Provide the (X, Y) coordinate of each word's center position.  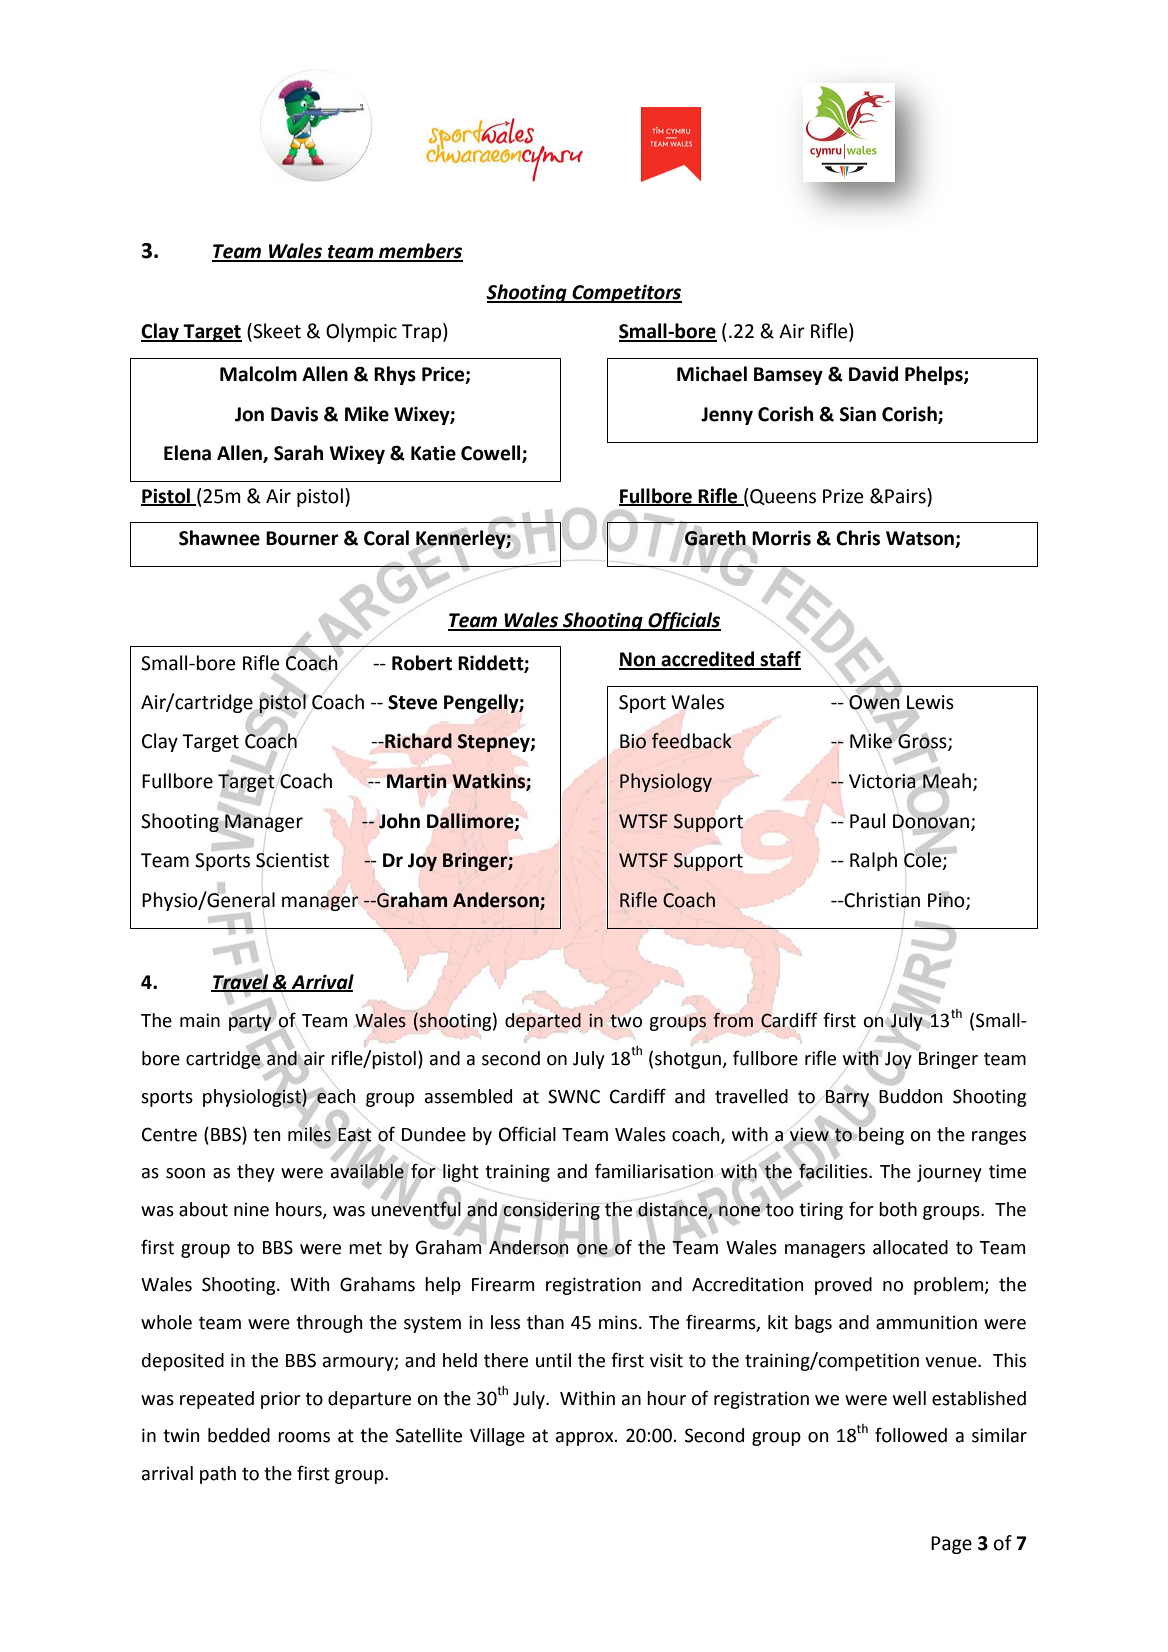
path (218, 1475)
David (873, 374)
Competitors (626, 293)
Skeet (276, 332)
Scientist (292, 860)
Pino (947, 901)
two (626, 1021)
